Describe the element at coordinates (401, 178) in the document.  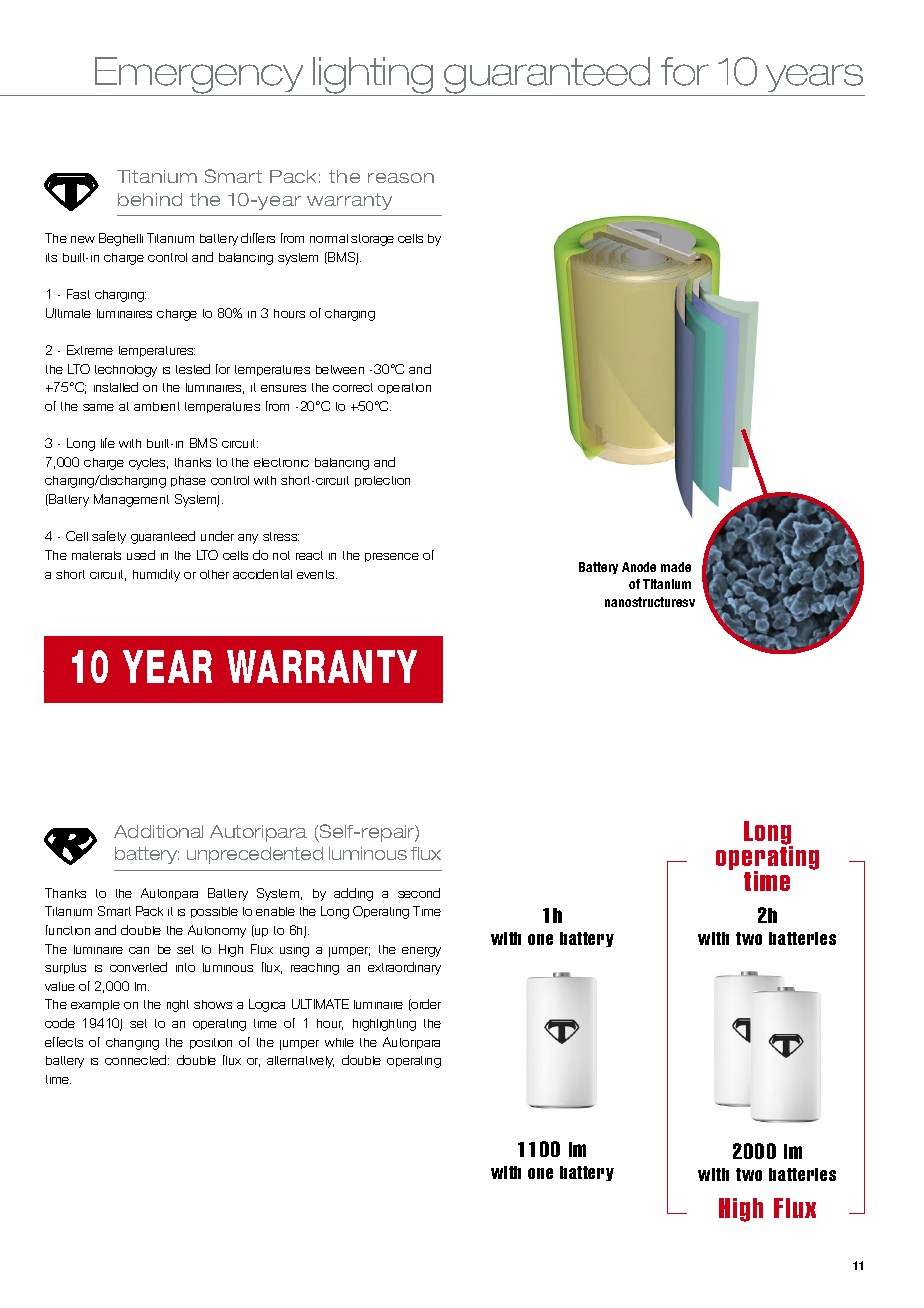
I see `reason` at that location.
